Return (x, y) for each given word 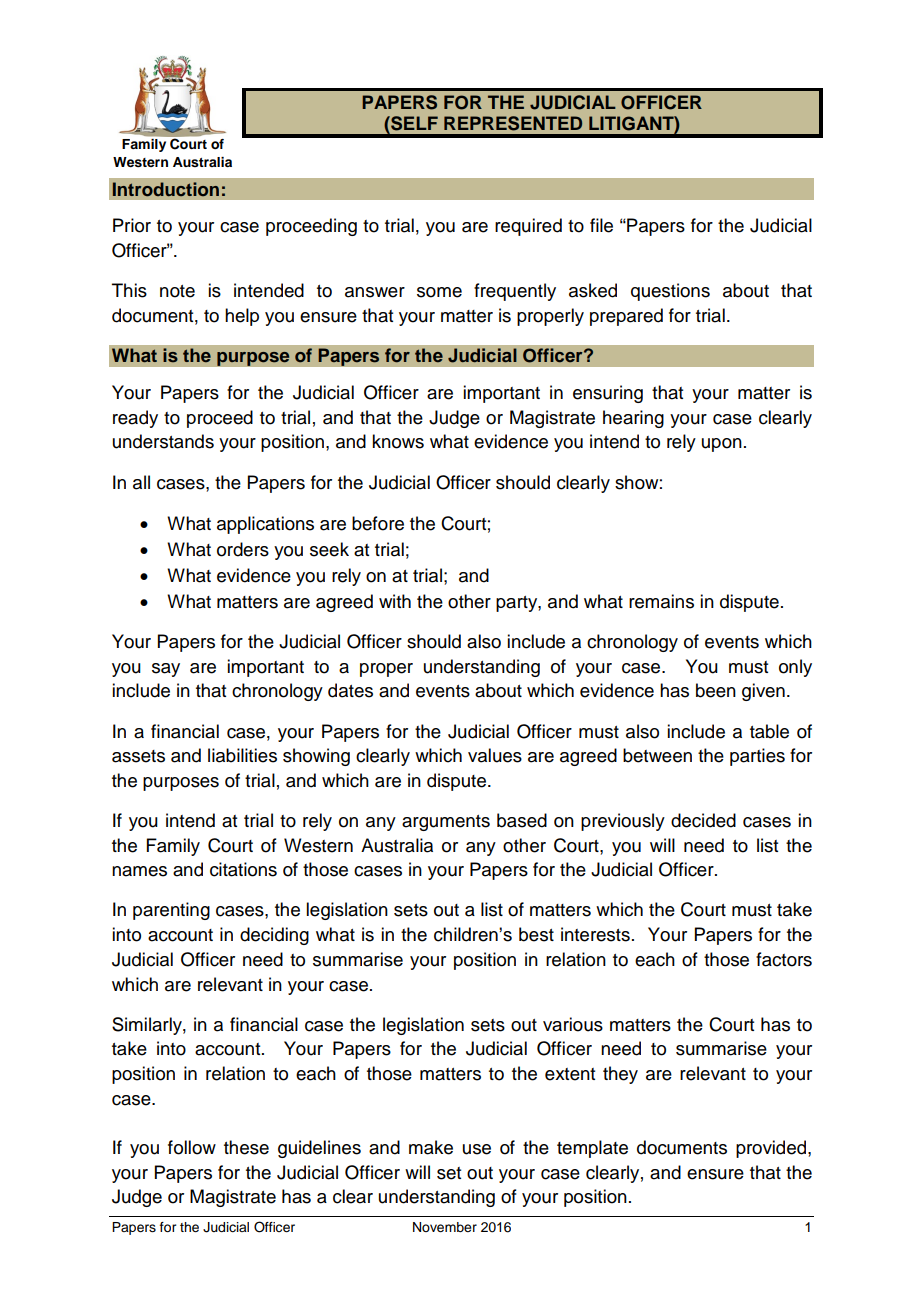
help (242, 317)
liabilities (242, 755)
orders (243, 549)
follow (192, 1147)
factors (784, 959)
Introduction (166, 189)
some (439, 292)
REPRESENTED (513, 123)
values (495, 755)
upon (722, 445)
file (601, 225)
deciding (274, 936)
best (536, 934)
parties (757, 757)
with (395, 601)
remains (661, 601)
